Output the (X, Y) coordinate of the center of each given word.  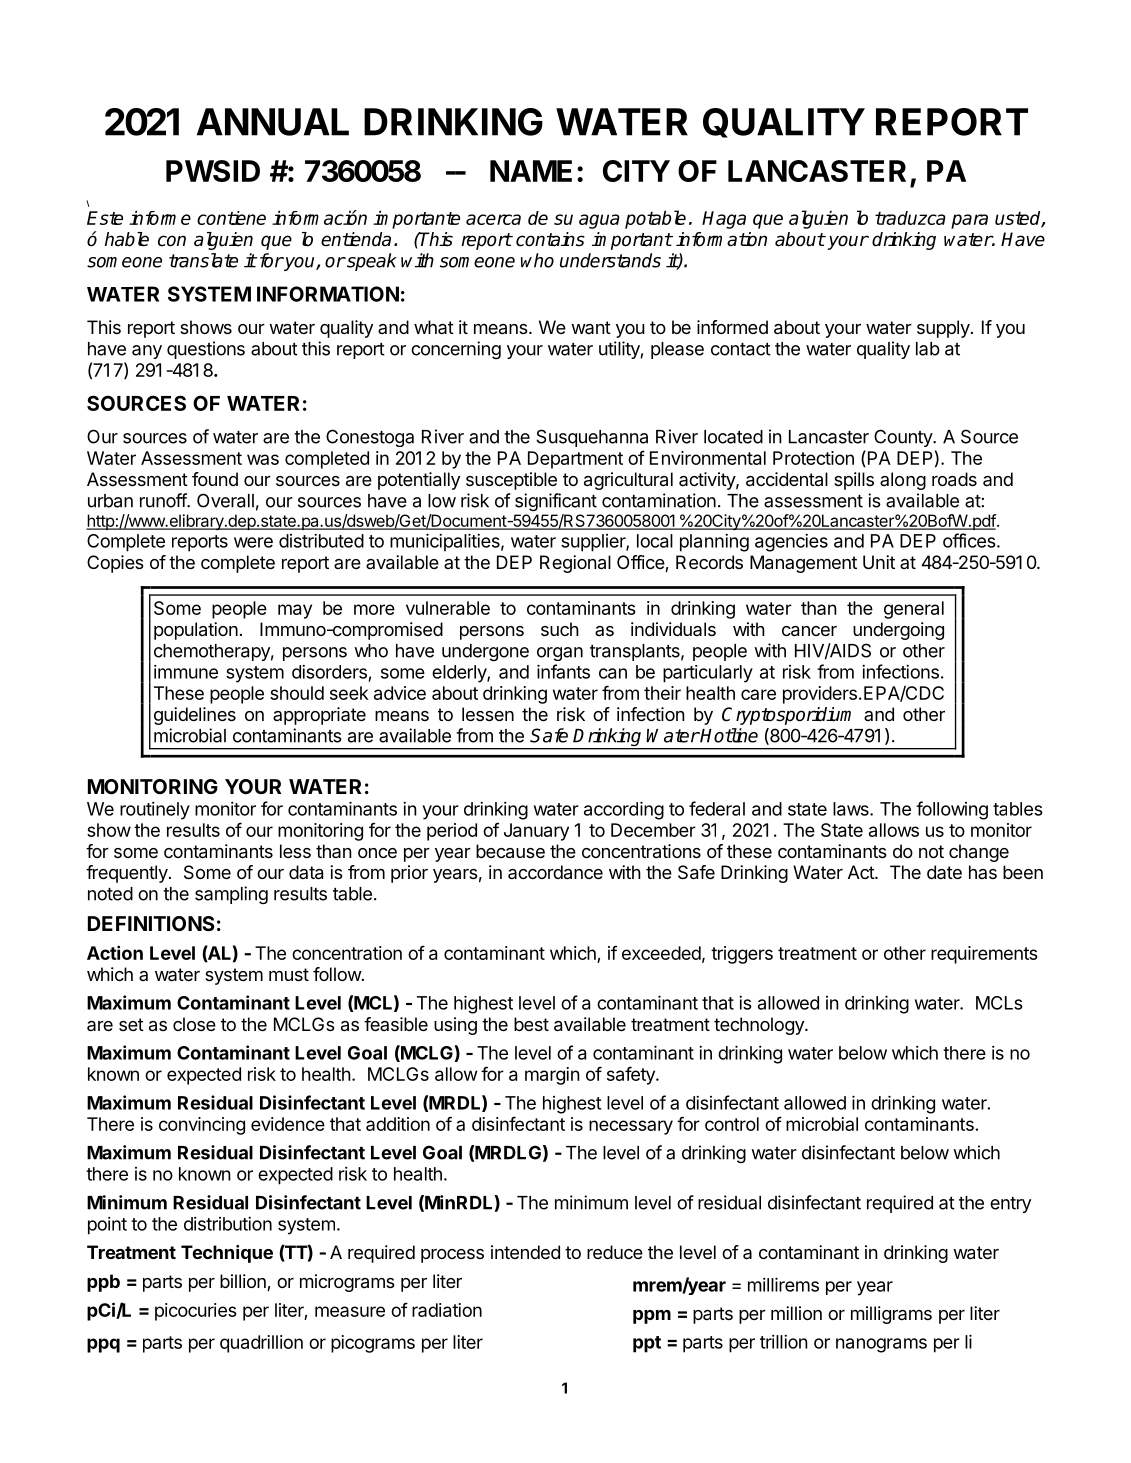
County (904, 438)
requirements (984, 955)
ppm (652, 1317)
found (215, 479)
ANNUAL (273, 122)
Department (575, 460)
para (969, 221)
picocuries (196, 1312)
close (194, 1024)
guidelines (195, 716)
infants (563, 671)
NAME (531, 171)
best (531, 1024)
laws (852, 809)
